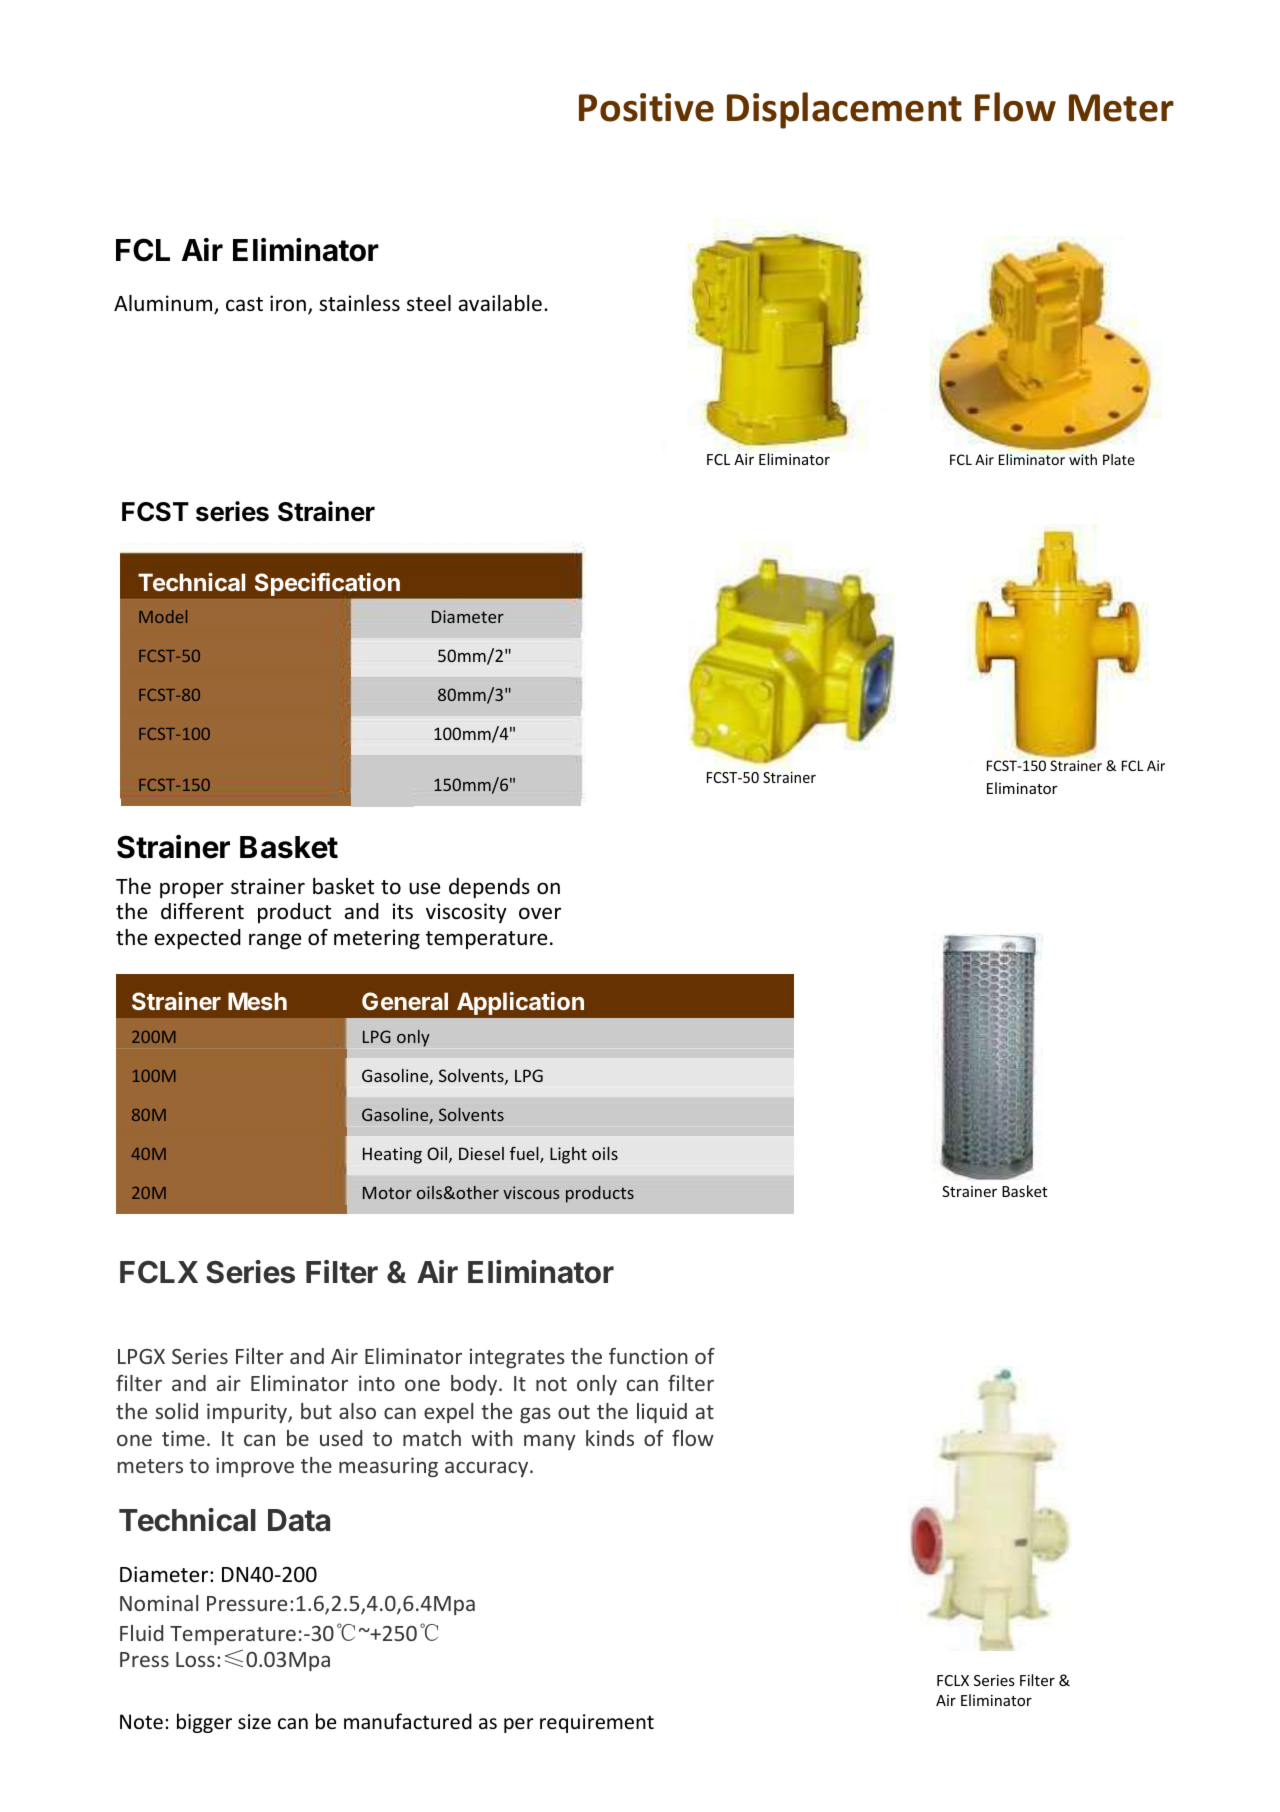 The width and height of the image is (1280, 1812). Describe the element at coordinates (489, 888) in the image. I see `depends` at that location.
